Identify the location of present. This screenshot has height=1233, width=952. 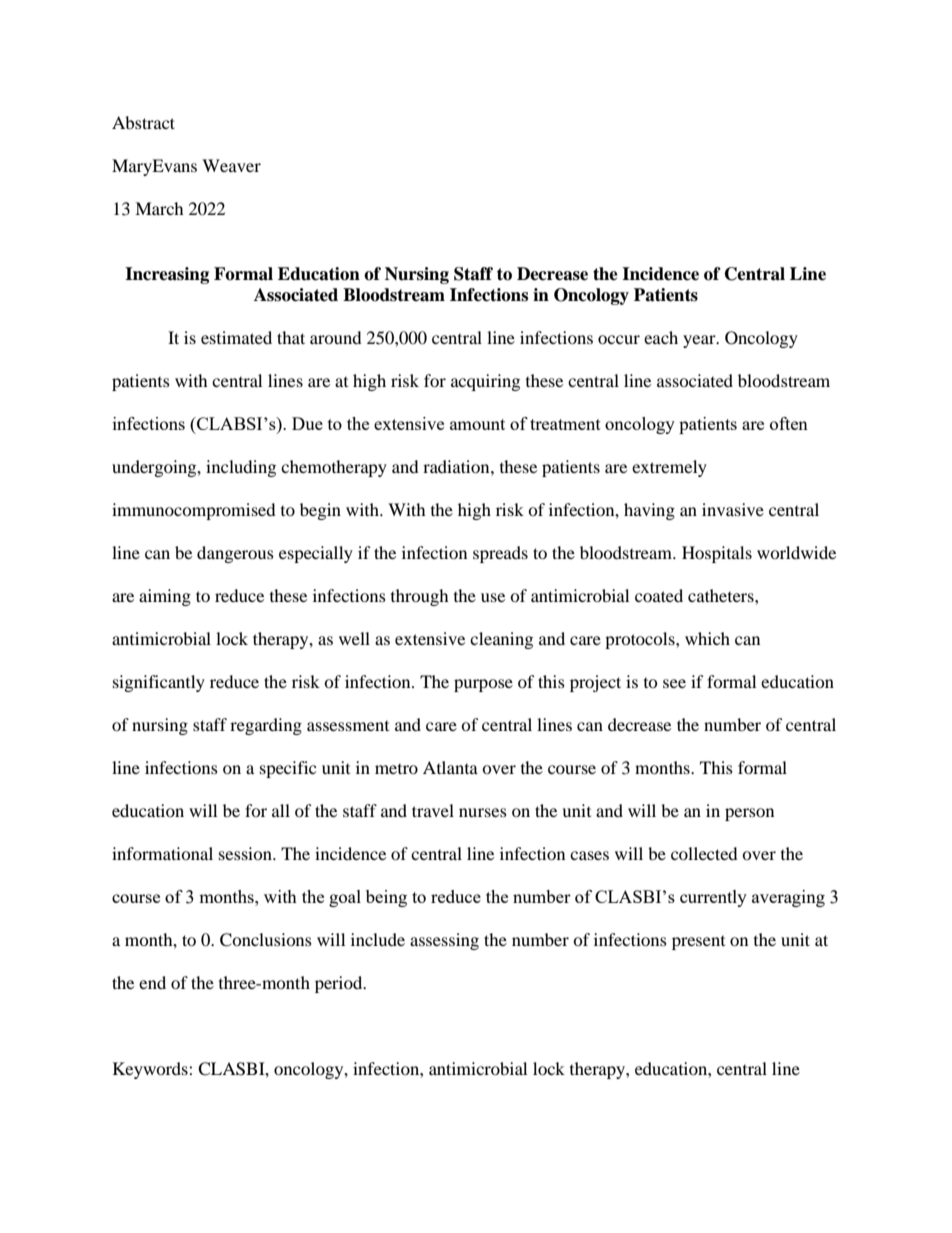
(698, 943).
